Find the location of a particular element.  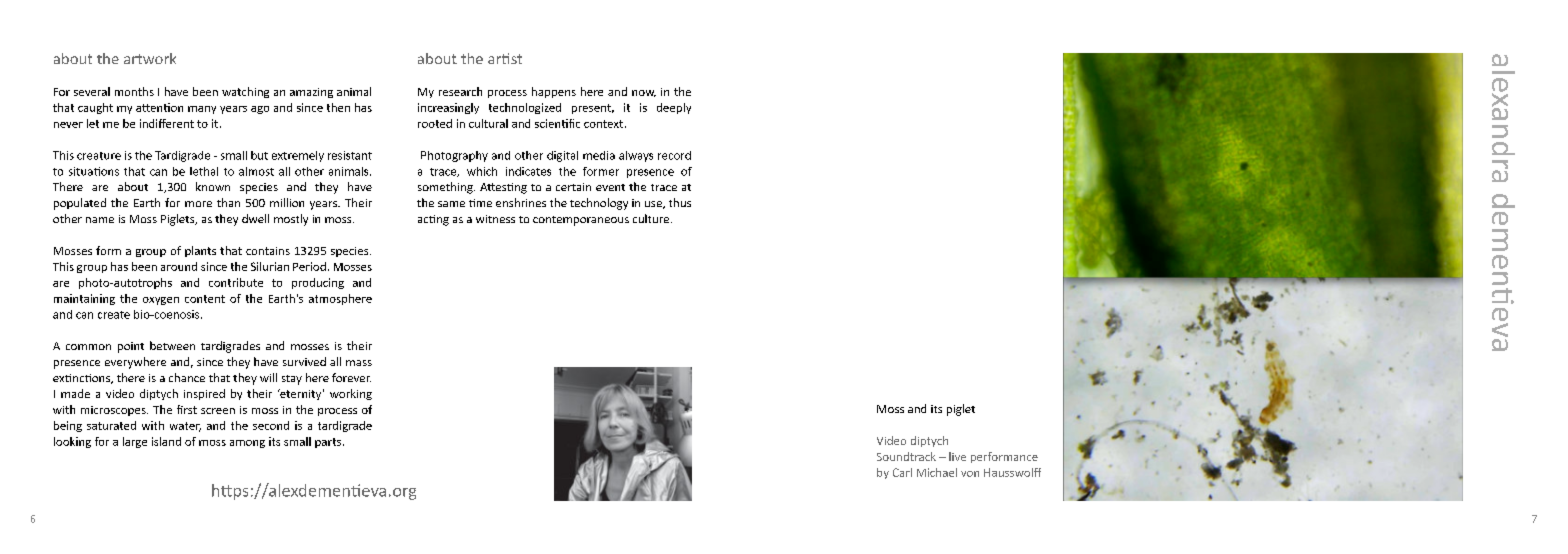

contemporaneous is located at coordinates (581, 221).
